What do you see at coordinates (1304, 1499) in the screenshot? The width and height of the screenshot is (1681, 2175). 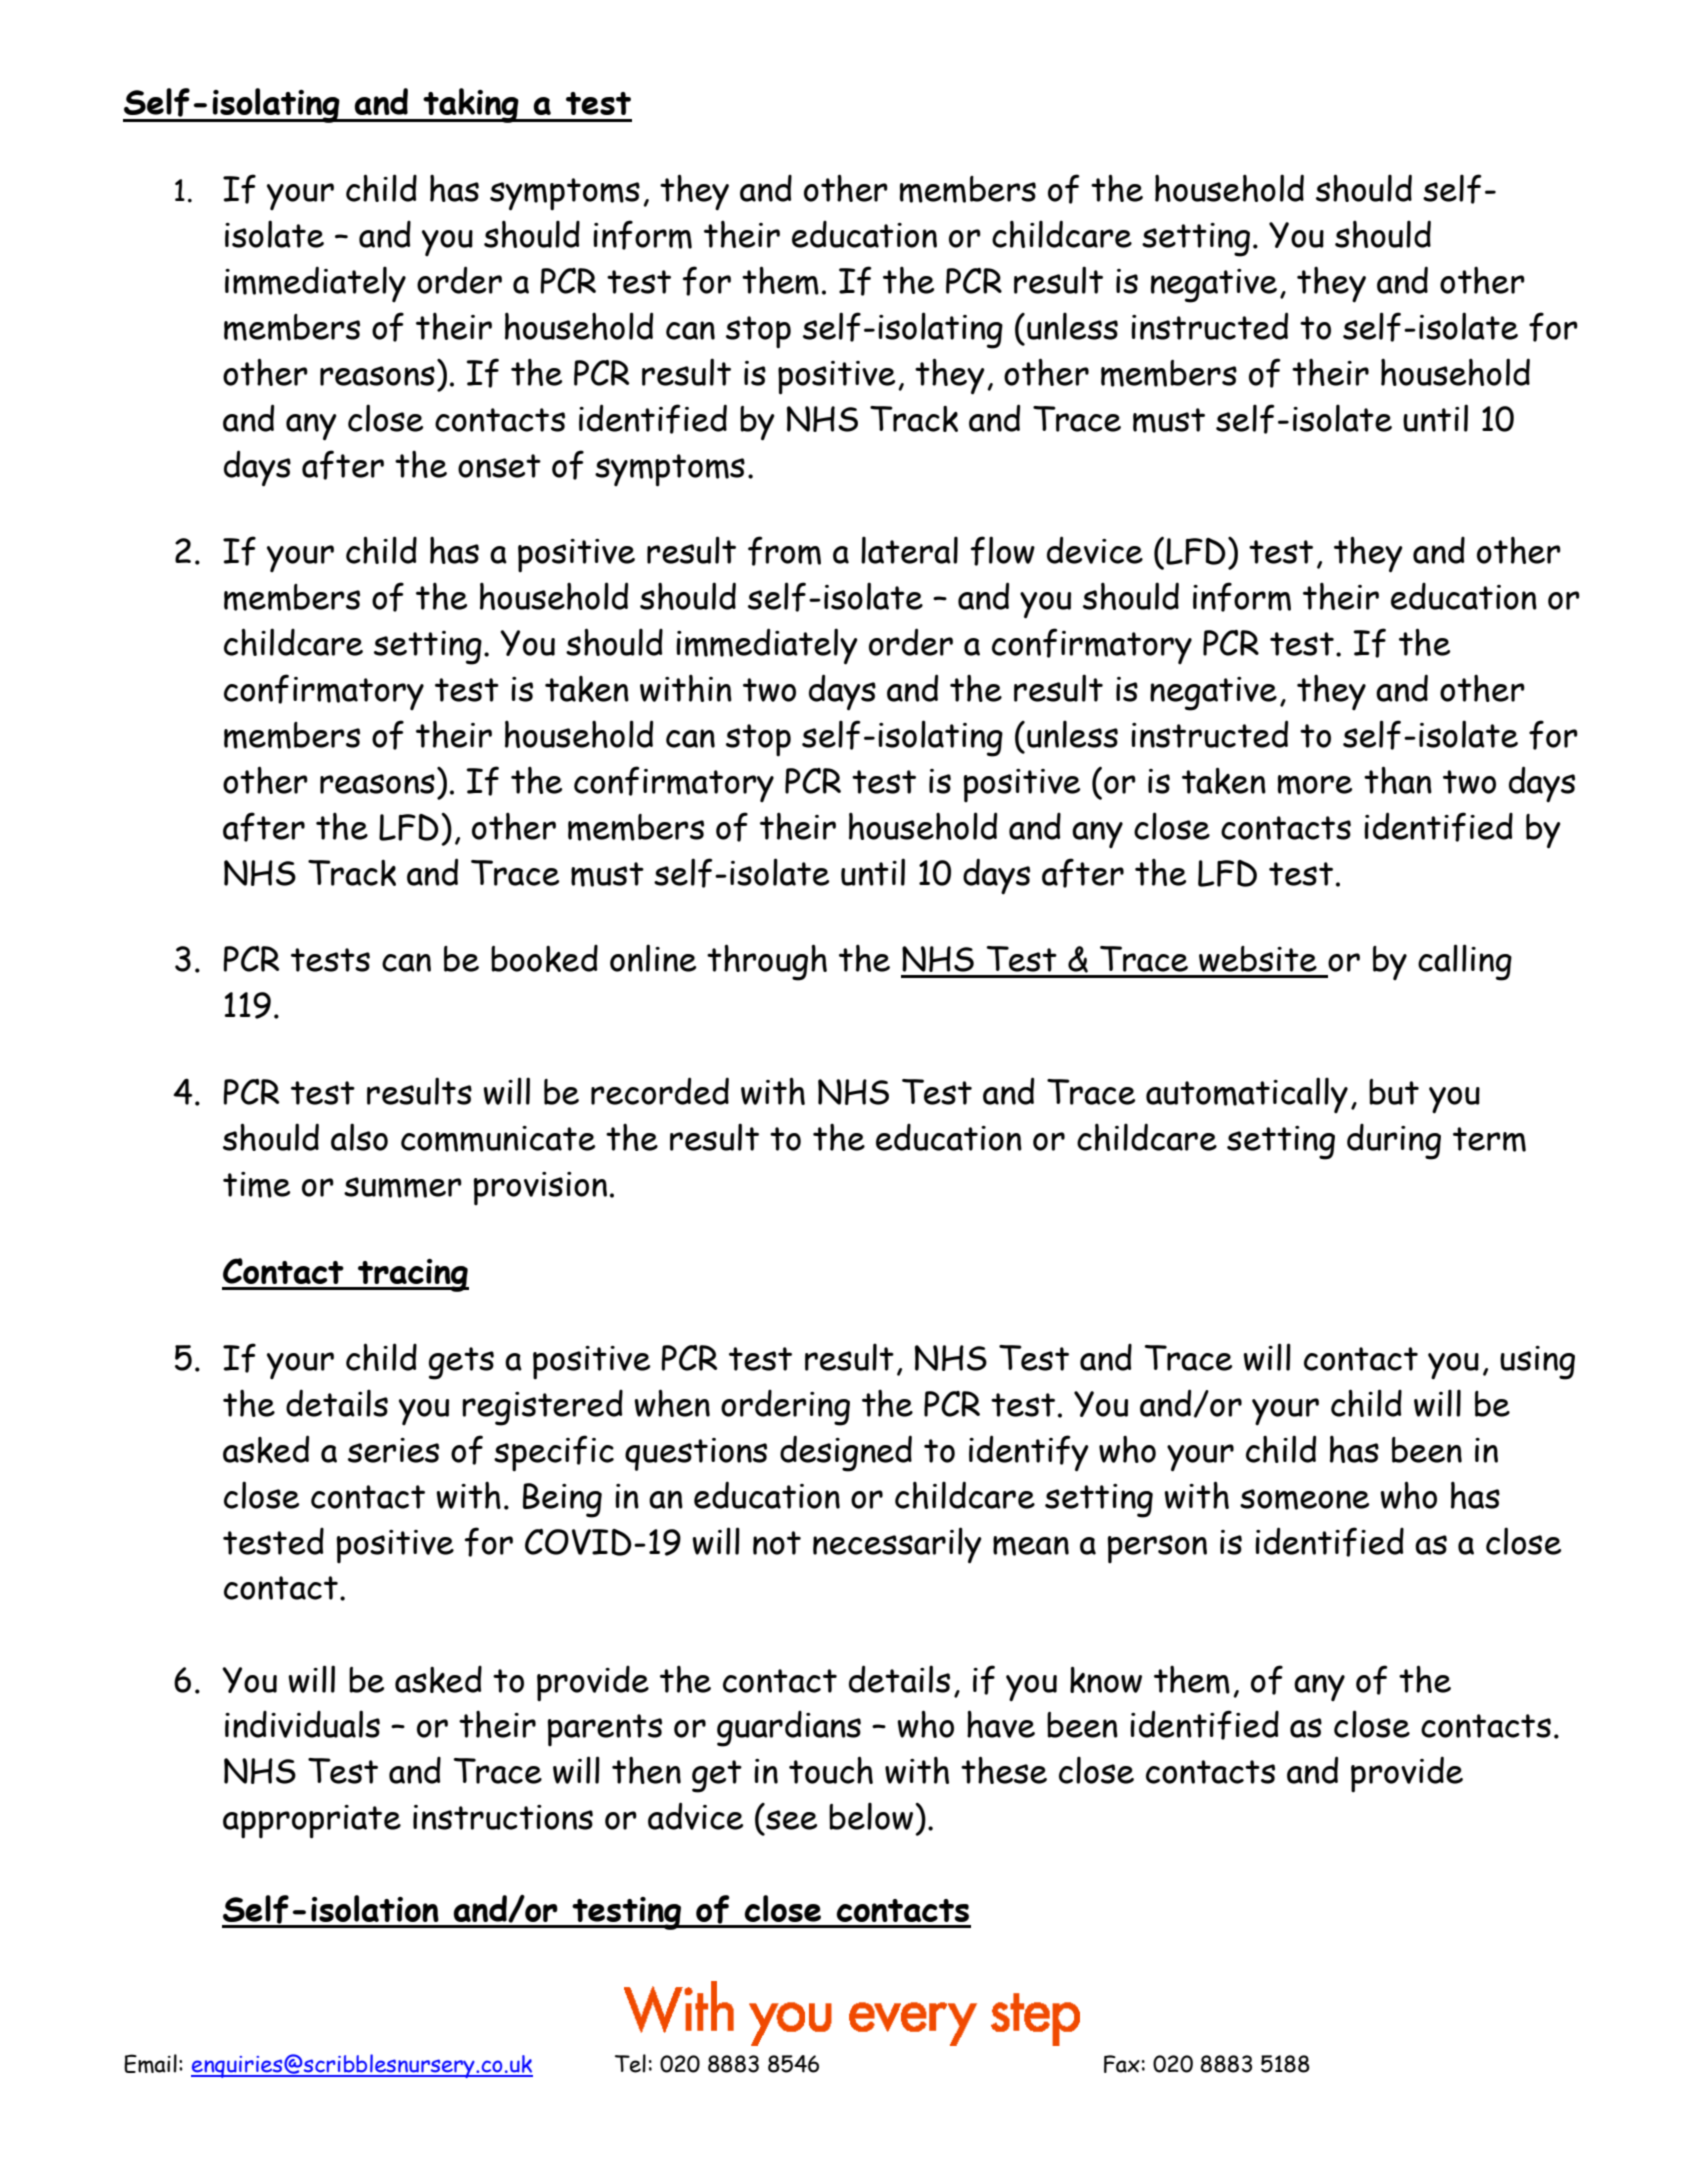 I see `someone` at bounding box center [1304, 1499].
